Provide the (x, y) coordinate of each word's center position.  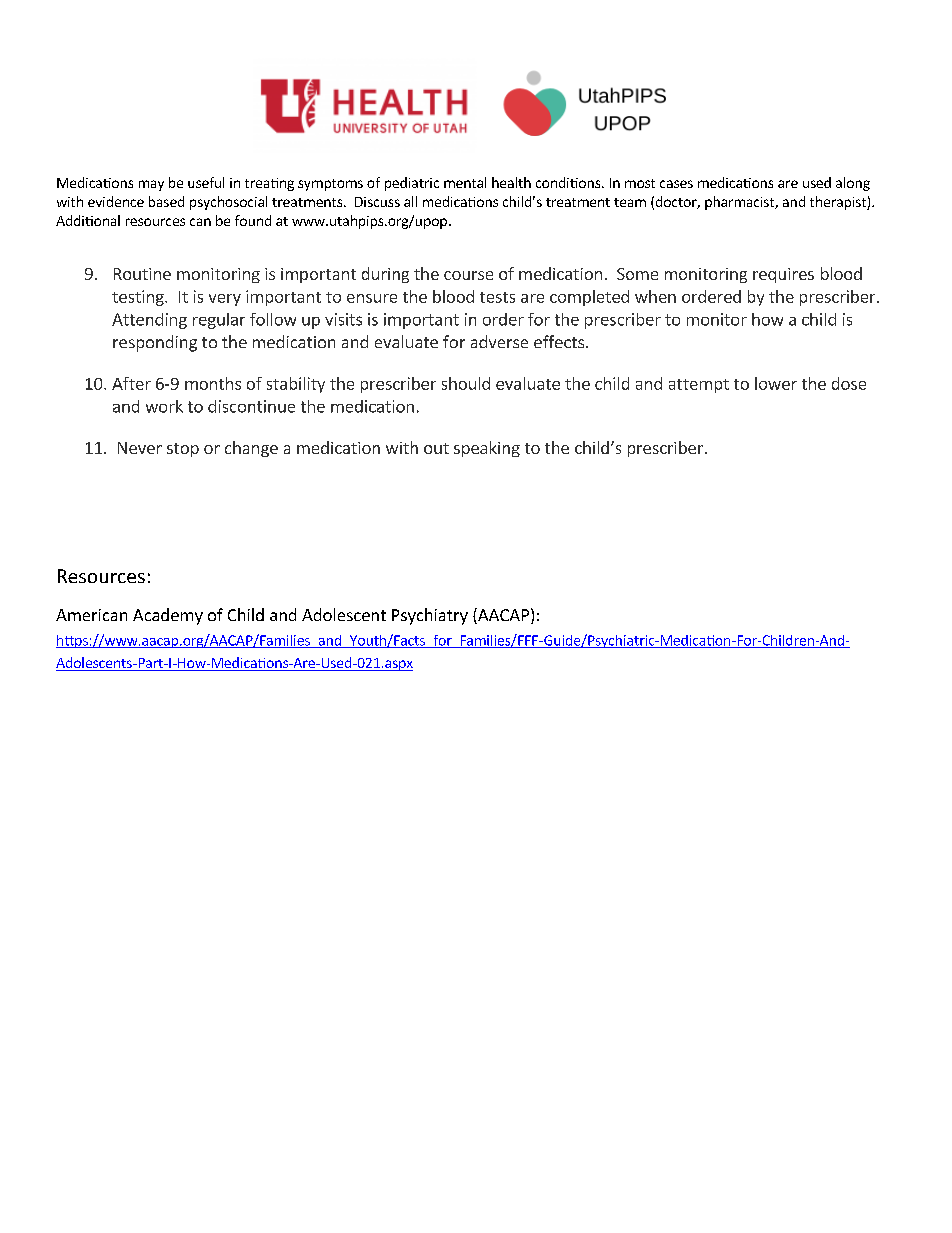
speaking (487, 449)
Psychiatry (430, 616)
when (655, 296)
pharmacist (740, 203)
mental (465, 182)
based (166, 201)
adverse (499, 341)
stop (183, 450)
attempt (699, 386)
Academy (168, 616)
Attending (149, 321)
